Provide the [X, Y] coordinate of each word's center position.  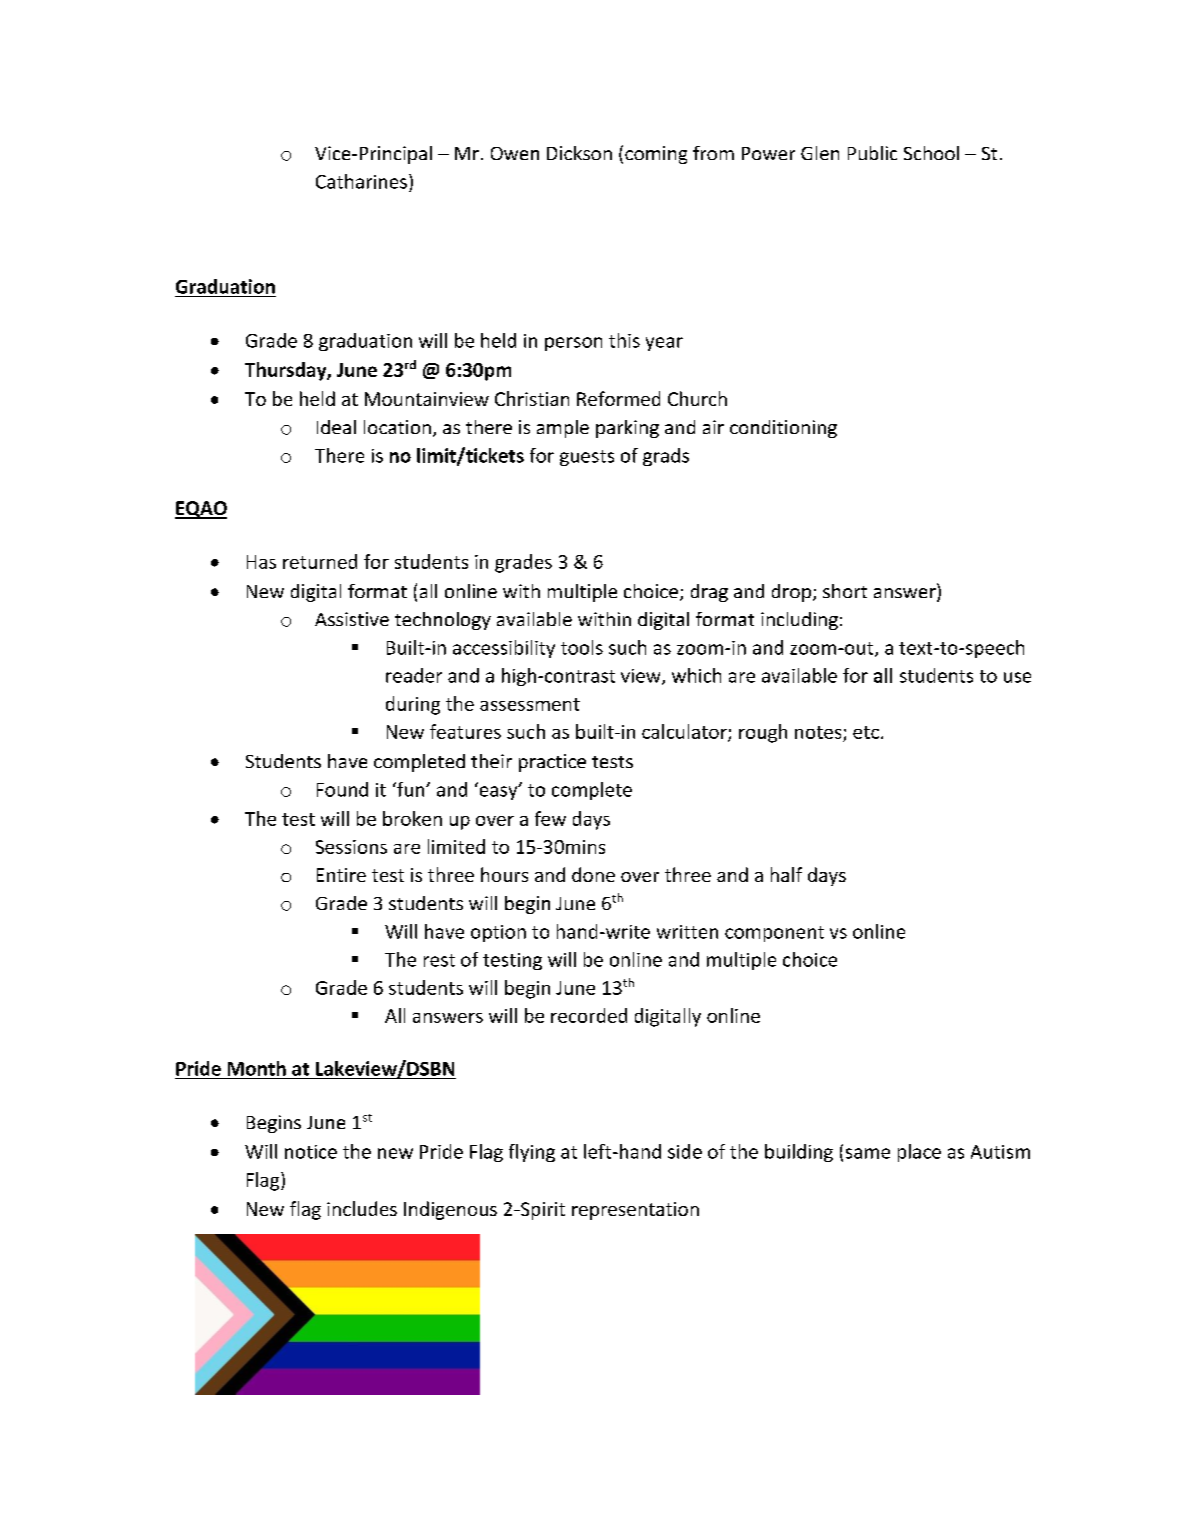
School [931, 153]
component [774, 934]
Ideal [336, 427]
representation [635, 1211]
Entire [341, 875]
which [696, 675]
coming [656, 155]
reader [414, 675]
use [1017, 677]
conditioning [783, 429]
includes [362, 1208]
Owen [515, 153]
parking [627, 429]
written [687, 932]
